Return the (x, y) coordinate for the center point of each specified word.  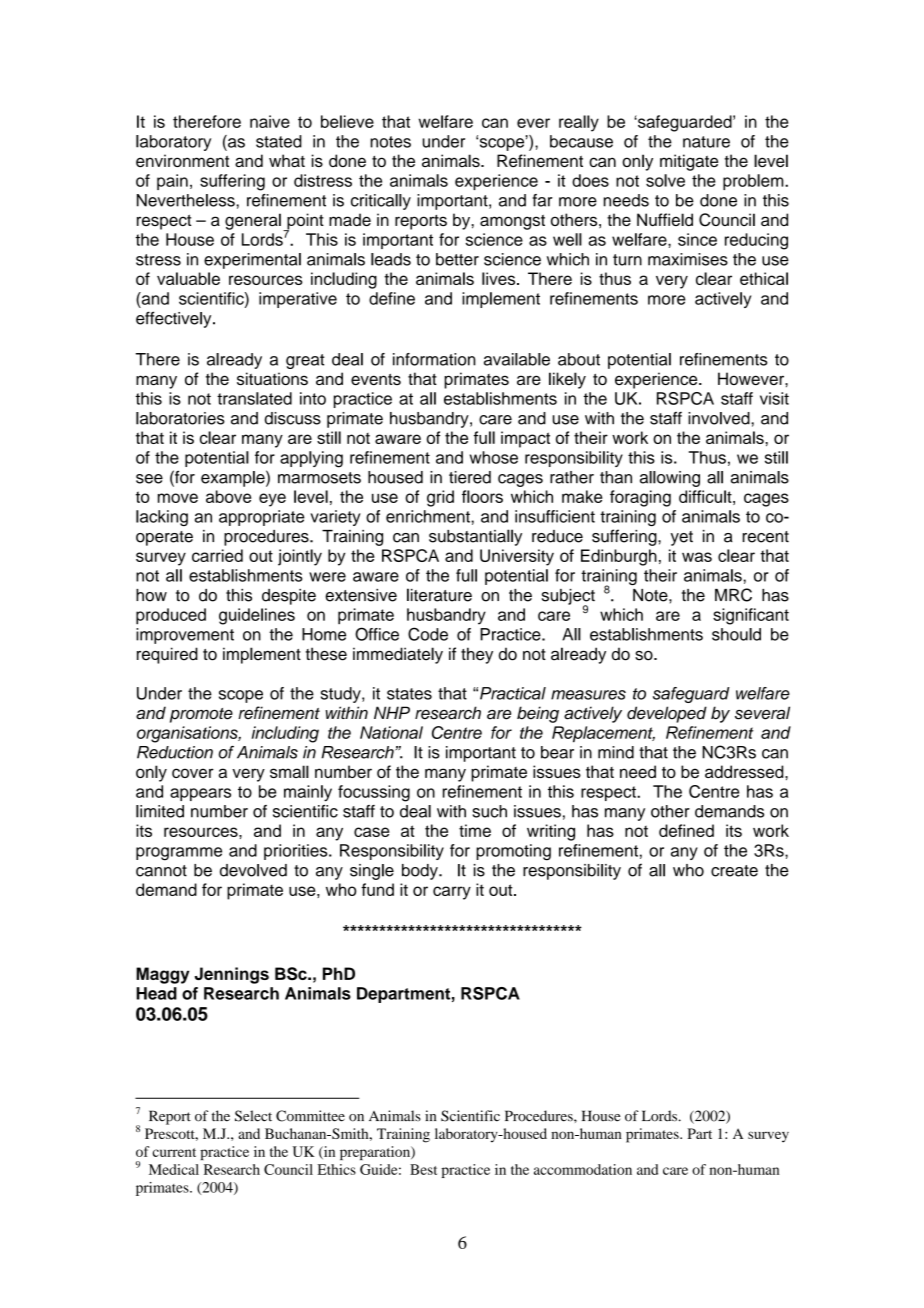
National (391, 732)
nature (706, 142)
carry (452, 893)
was (697, 557)
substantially (475, 537)
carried (217, 555)
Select (253, 1116)
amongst (512, 222)
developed (667, 714)
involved (720, 418)
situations (272, 378)
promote (201, 715)
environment (182, 160)
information (434, 359)
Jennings (232, 975)
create (734, 871)
